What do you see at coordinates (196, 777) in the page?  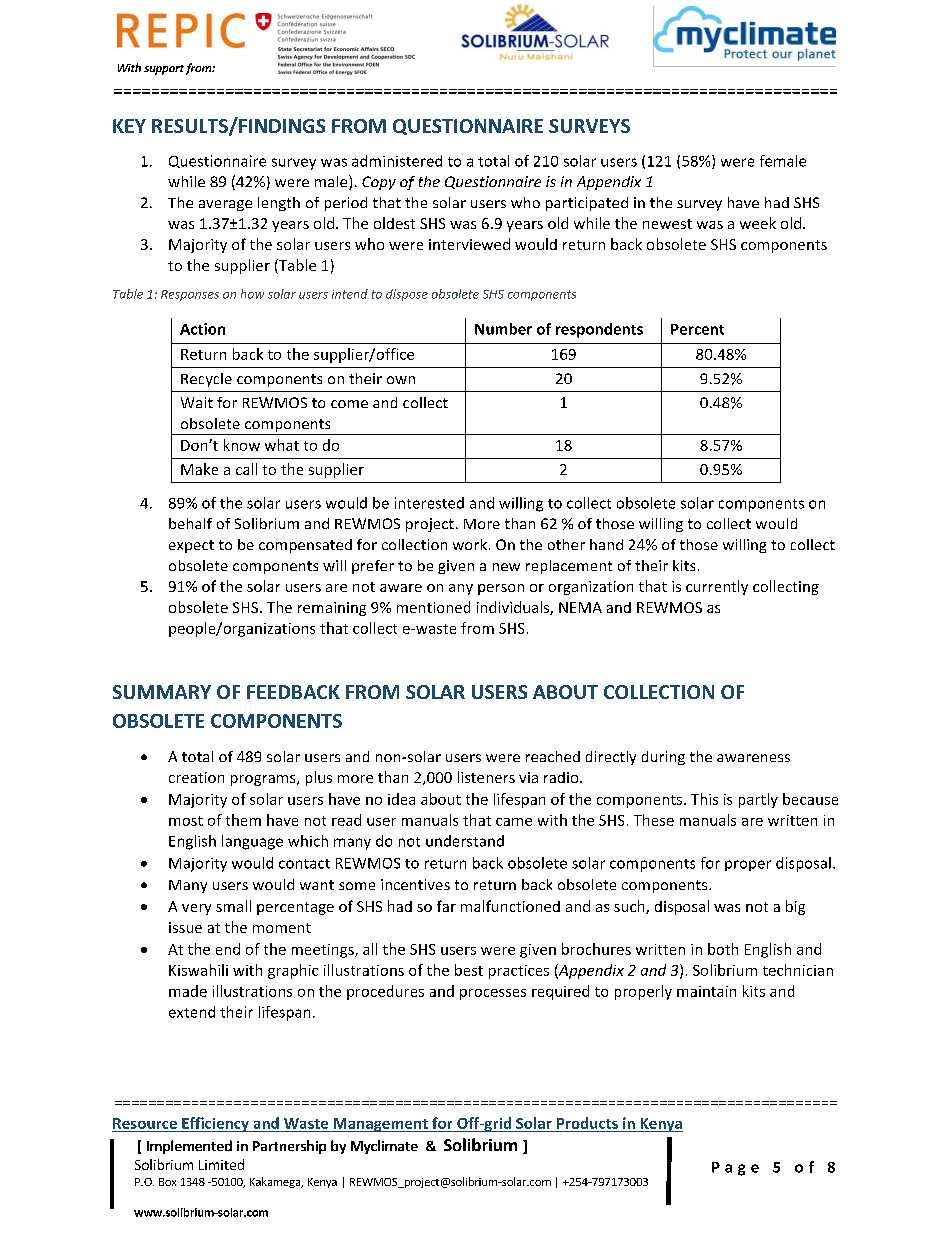 I see `creation` at bounding box center [196, 777].
